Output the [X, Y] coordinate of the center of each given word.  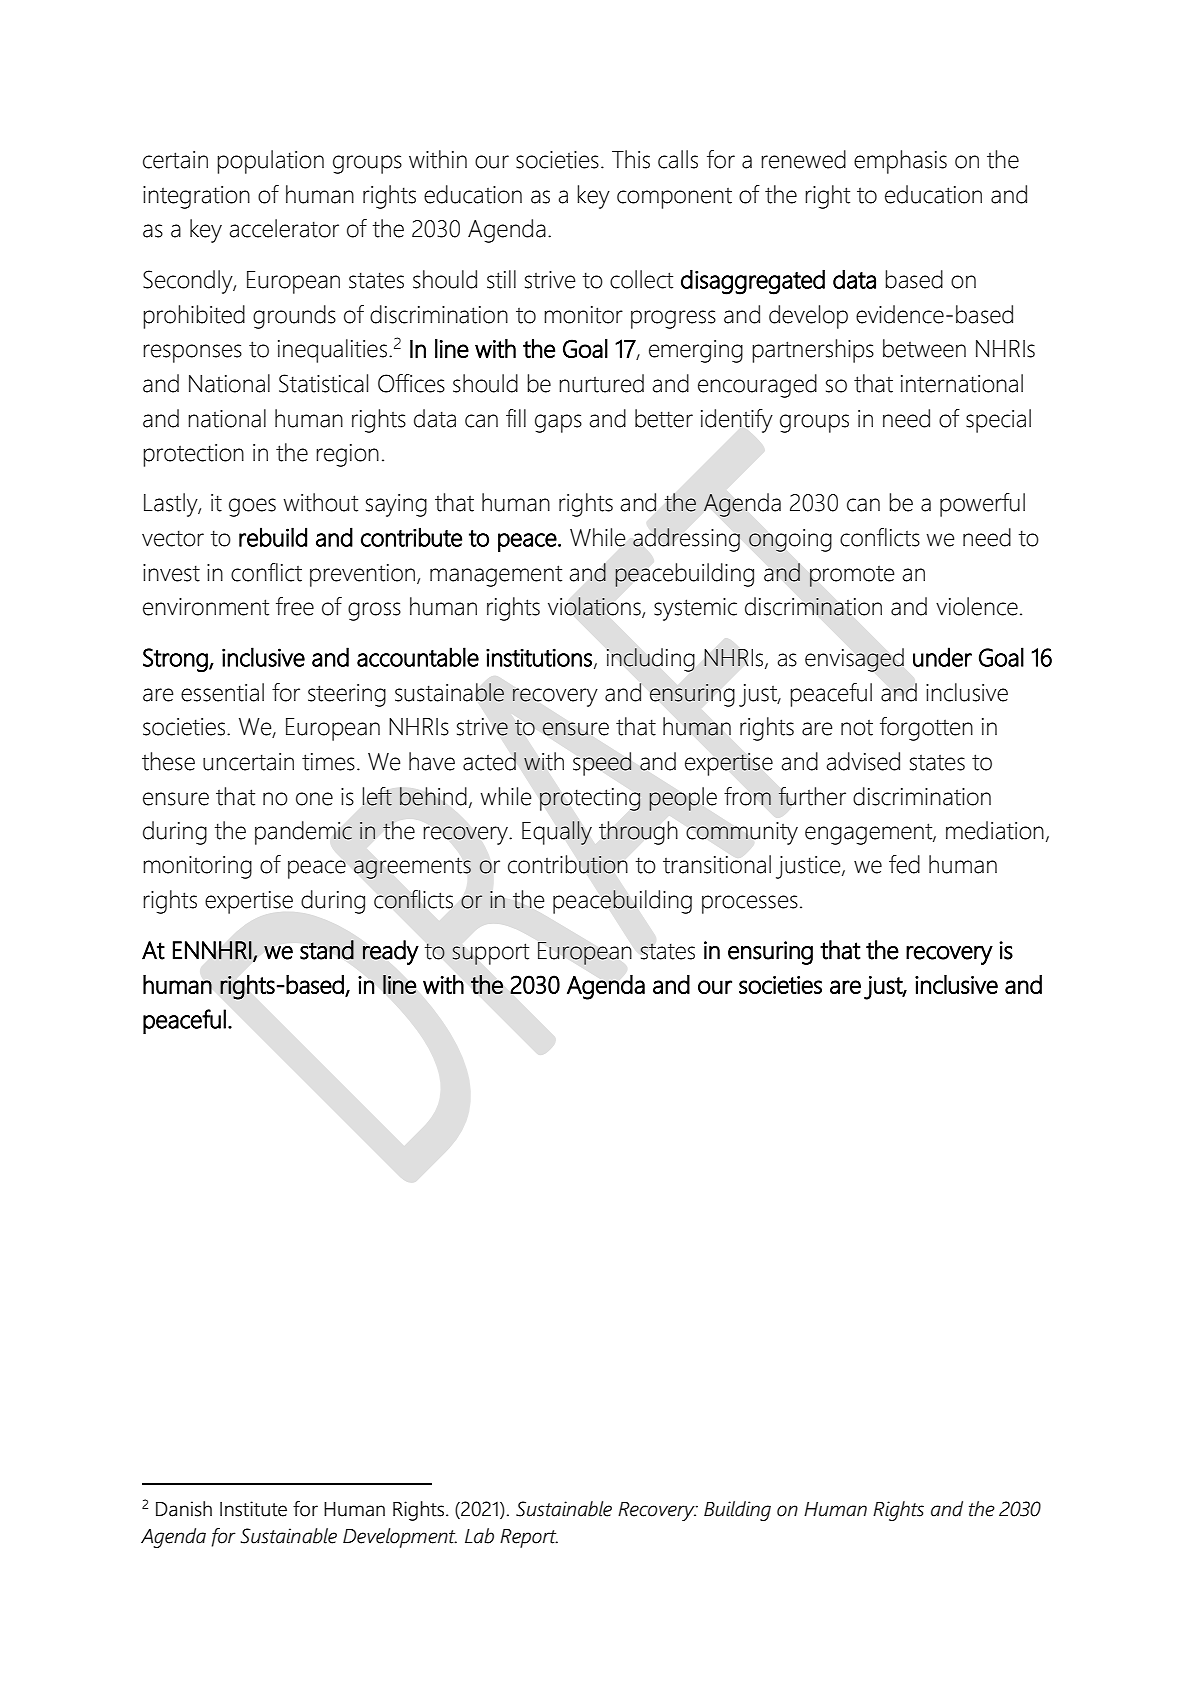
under [942, 657]
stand [327, 950]
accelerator [284, 228]
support [490, 954]
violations [595, 607]
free [295, 606]
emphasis [900, 162]
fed [904, 864]
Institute [253, 1509]
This [631, 159]
